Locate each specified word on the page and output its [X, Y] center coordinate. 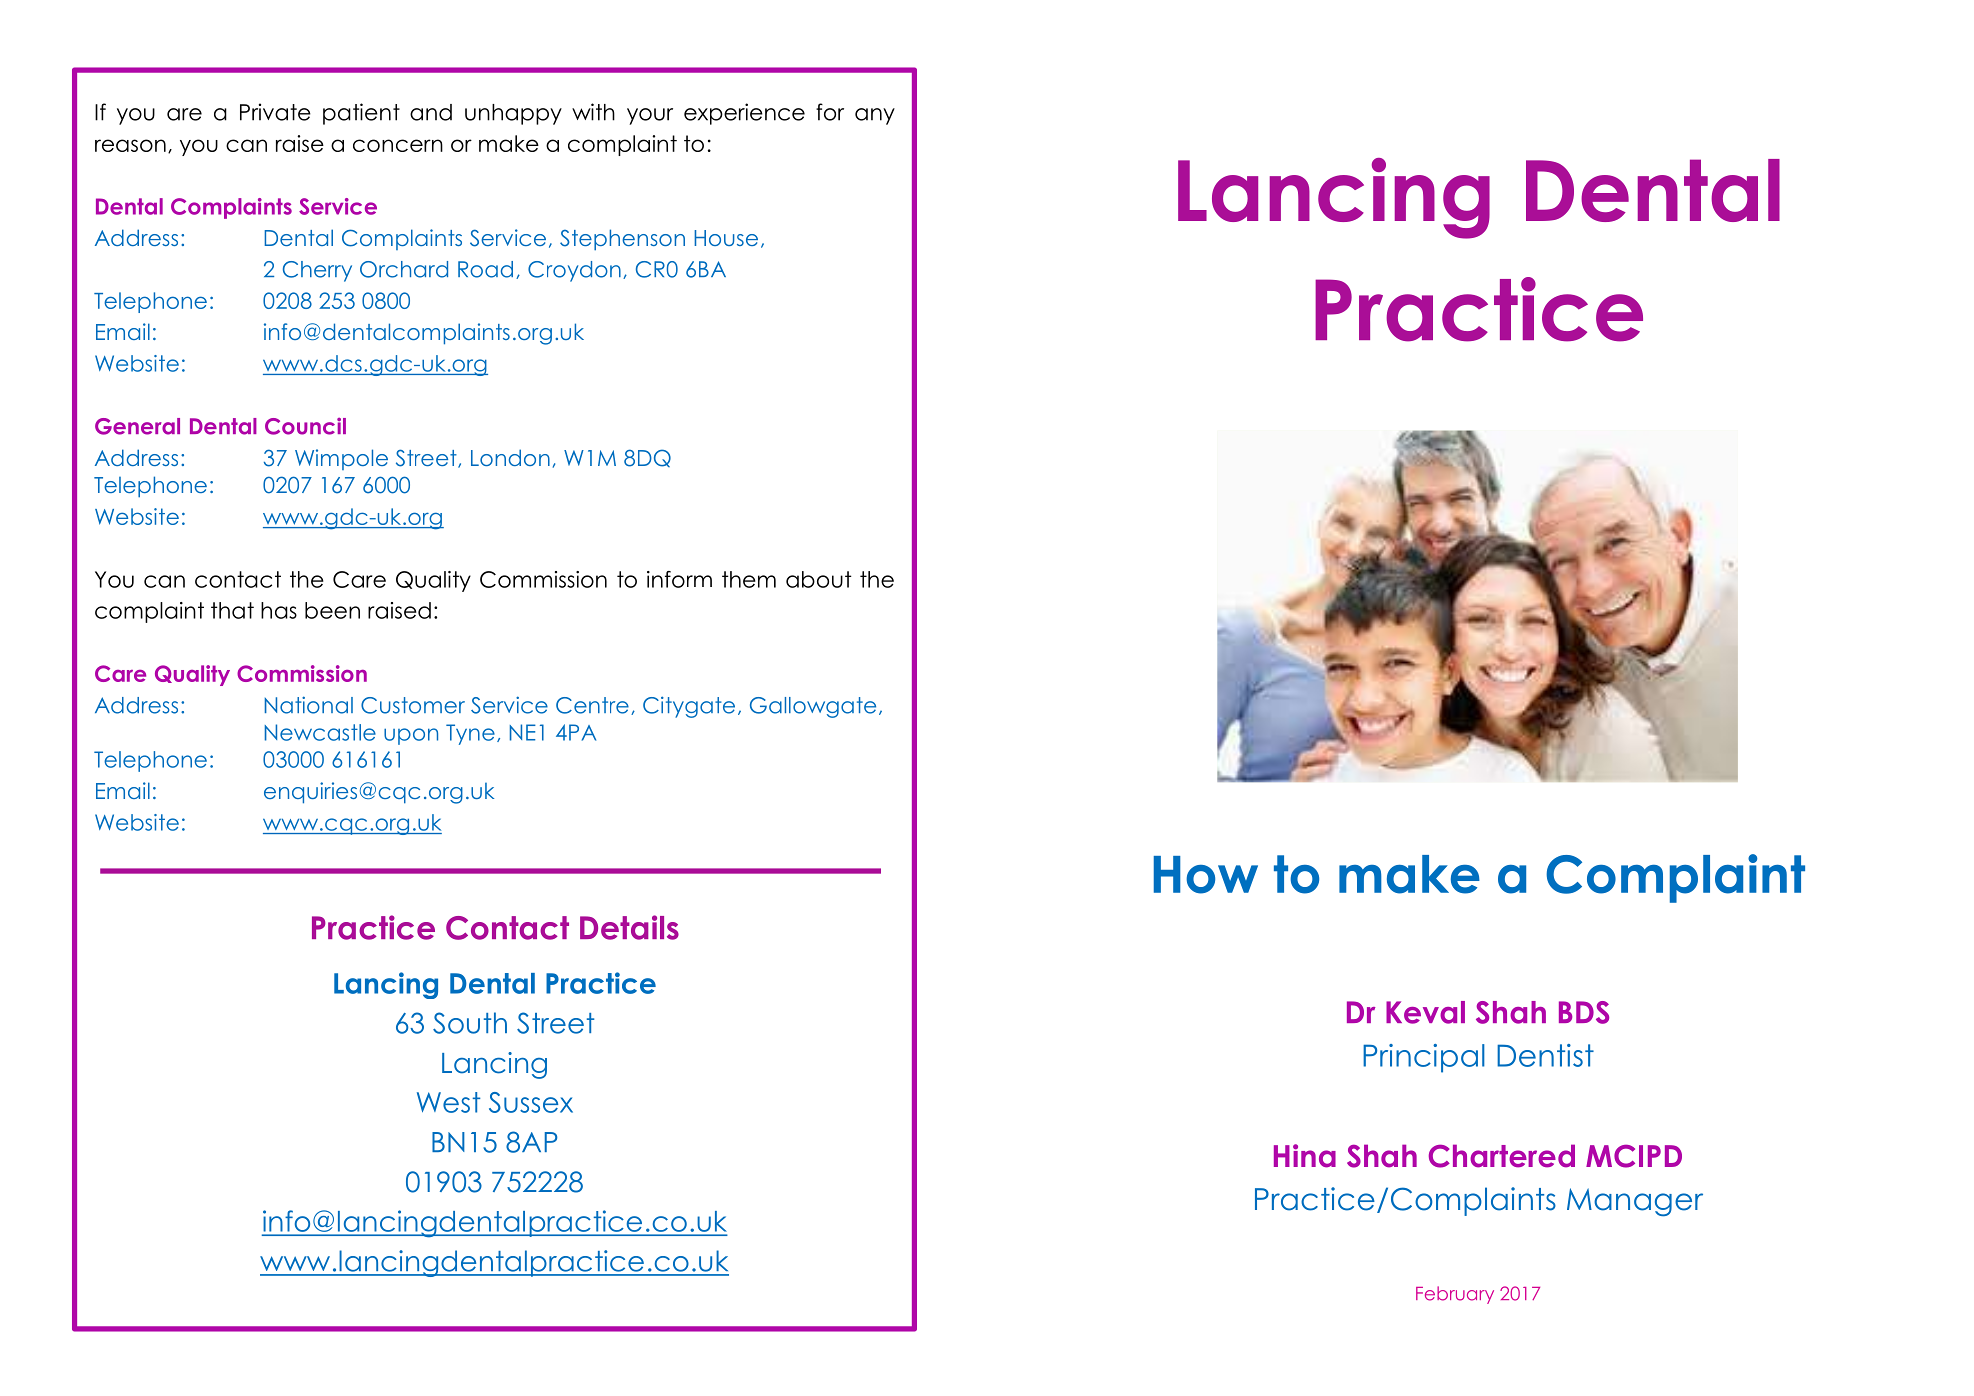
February [1455, 1295]
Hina [1305, 1156]
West [449, 1102]
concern [398, 145]
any [875, 116]
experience [744, 114]
